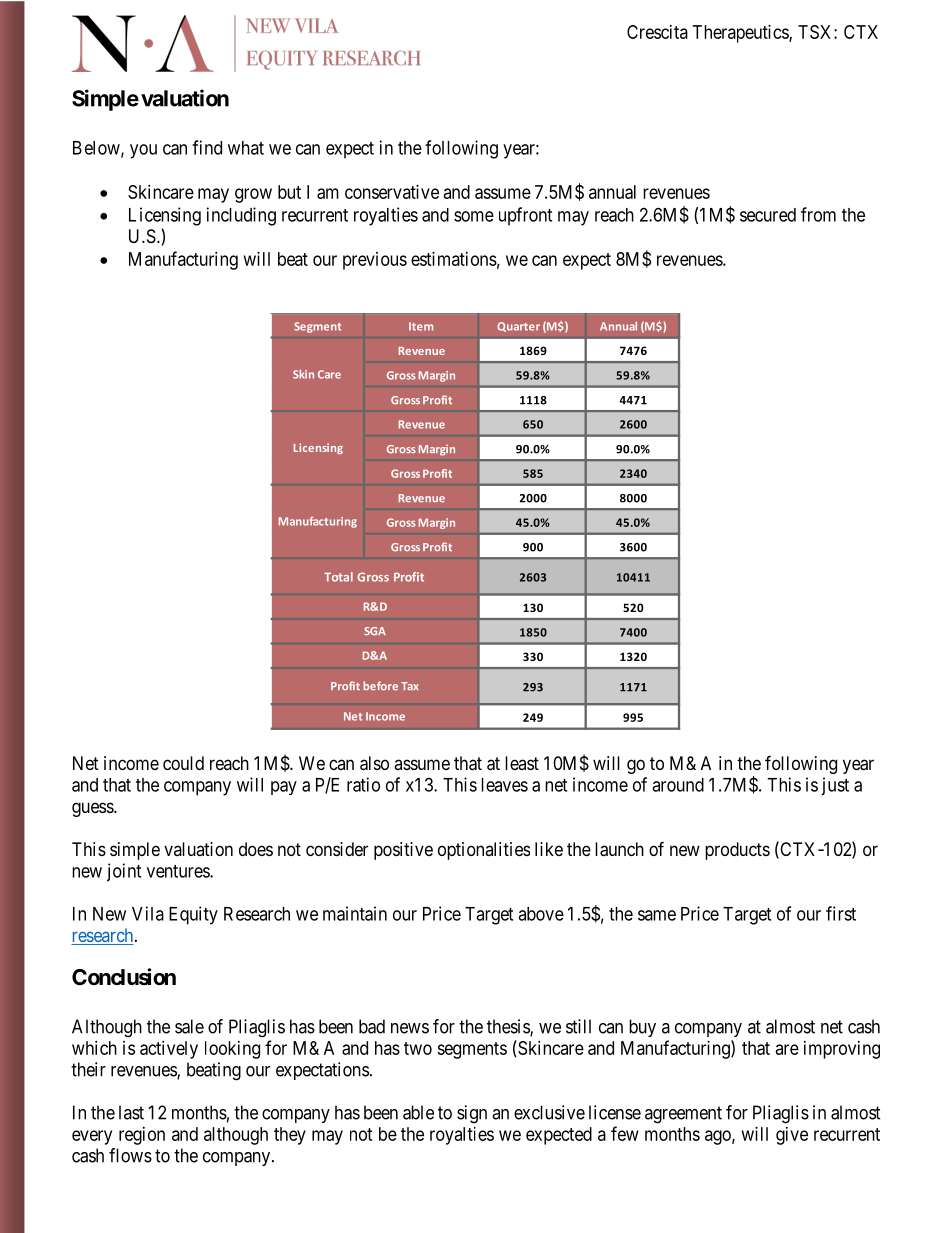  Describe the element at coordinates (338, 577) in the page. I see `Total` at that location.
